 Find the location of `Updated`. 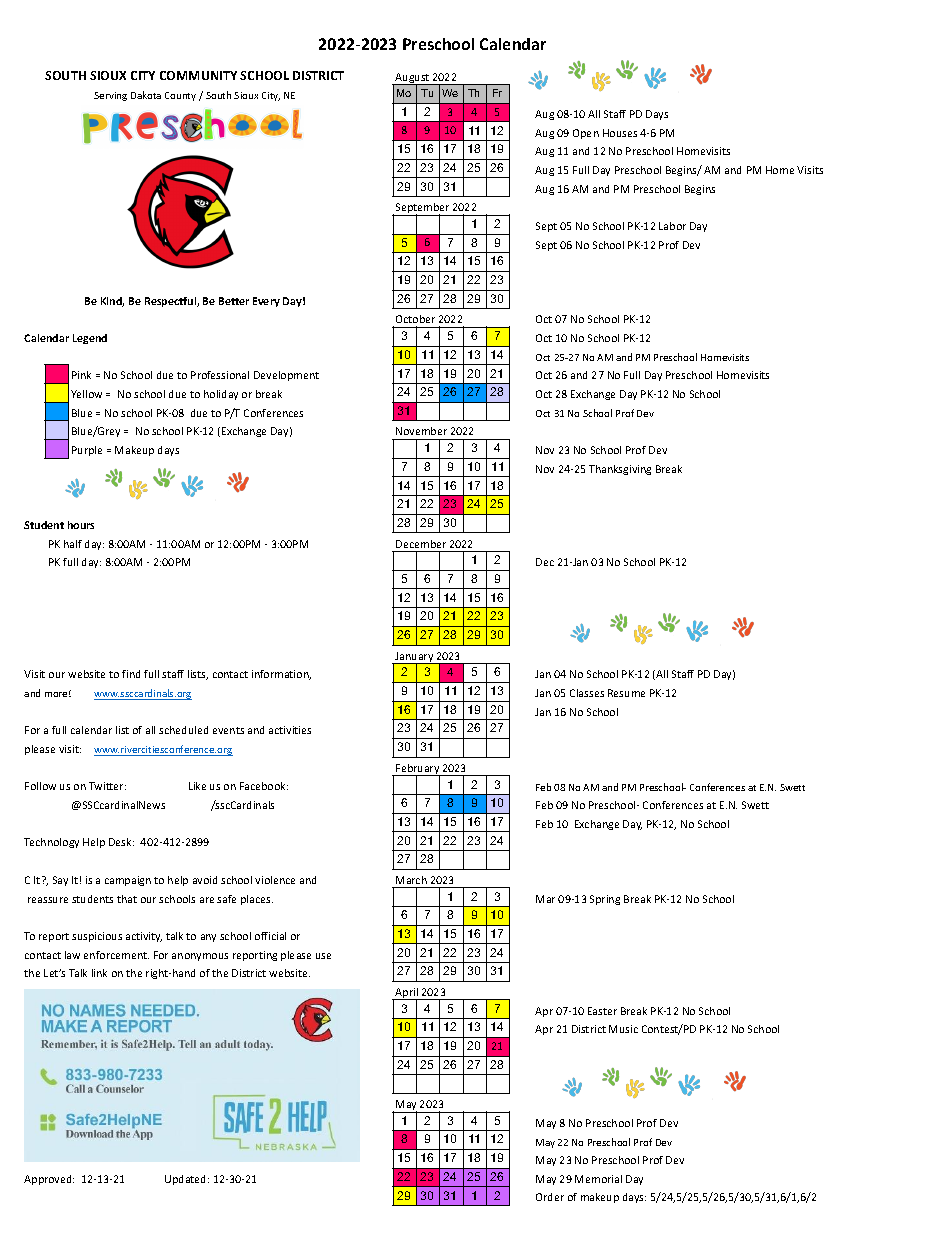

Updated is located at coordinates (187, 1180).
